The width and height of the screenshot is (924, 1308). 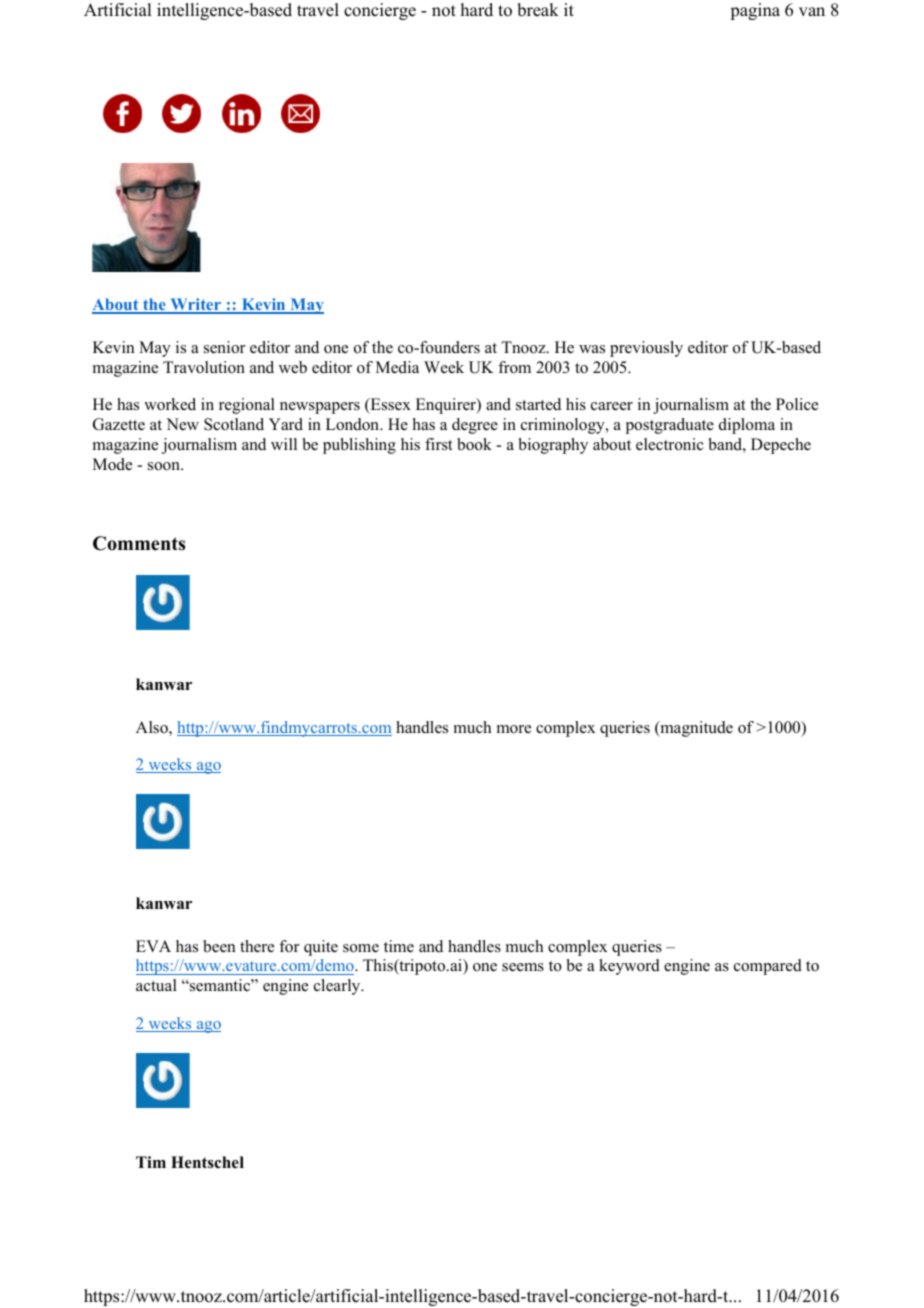 What do you see at coordinates (755, 11) in the screenshot?
I see `pagina` at bounding box center [755, 11].
